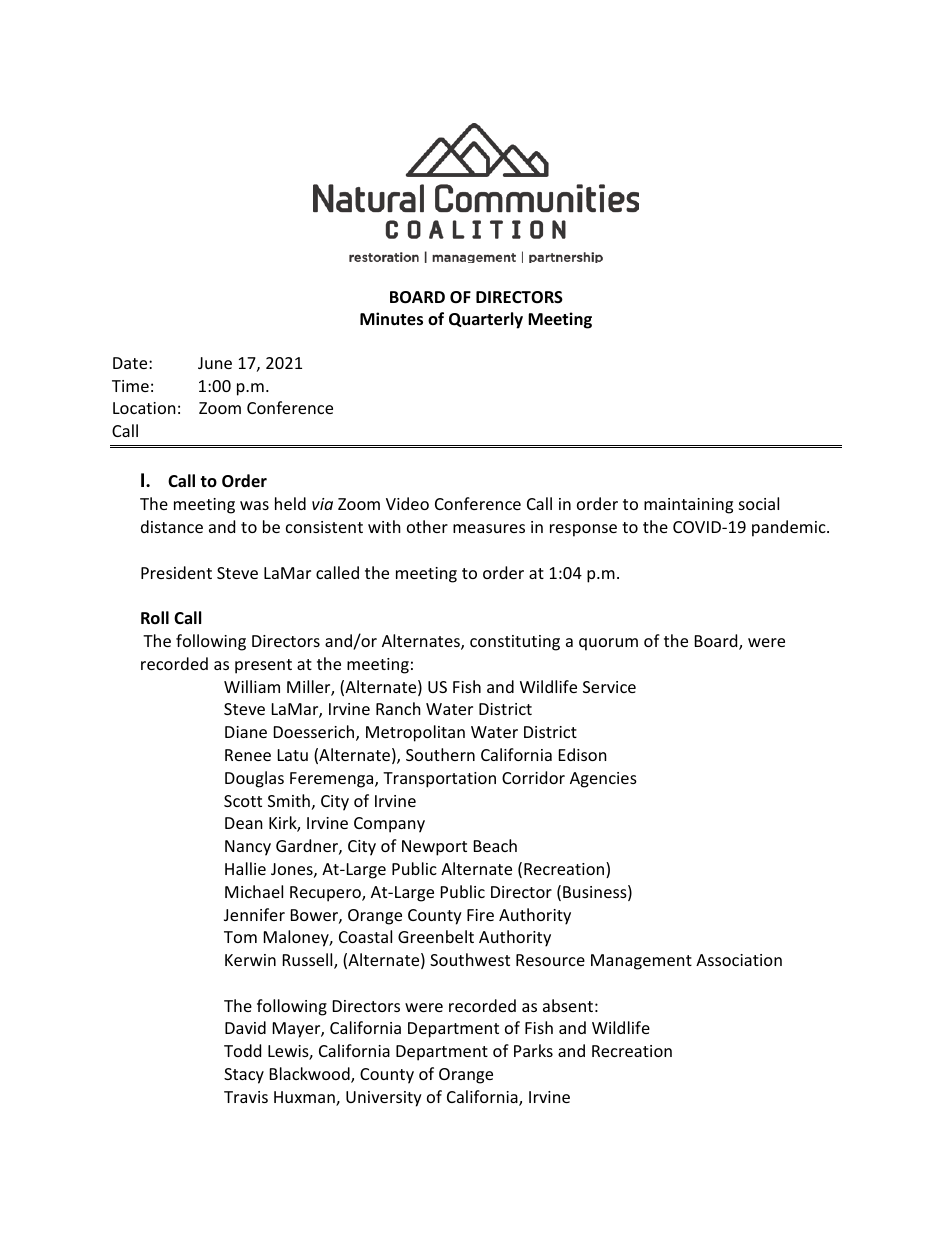  What do you see at coordinates (434, 848) in the page?
I see `Newport` at bounding box center [434, 848].
